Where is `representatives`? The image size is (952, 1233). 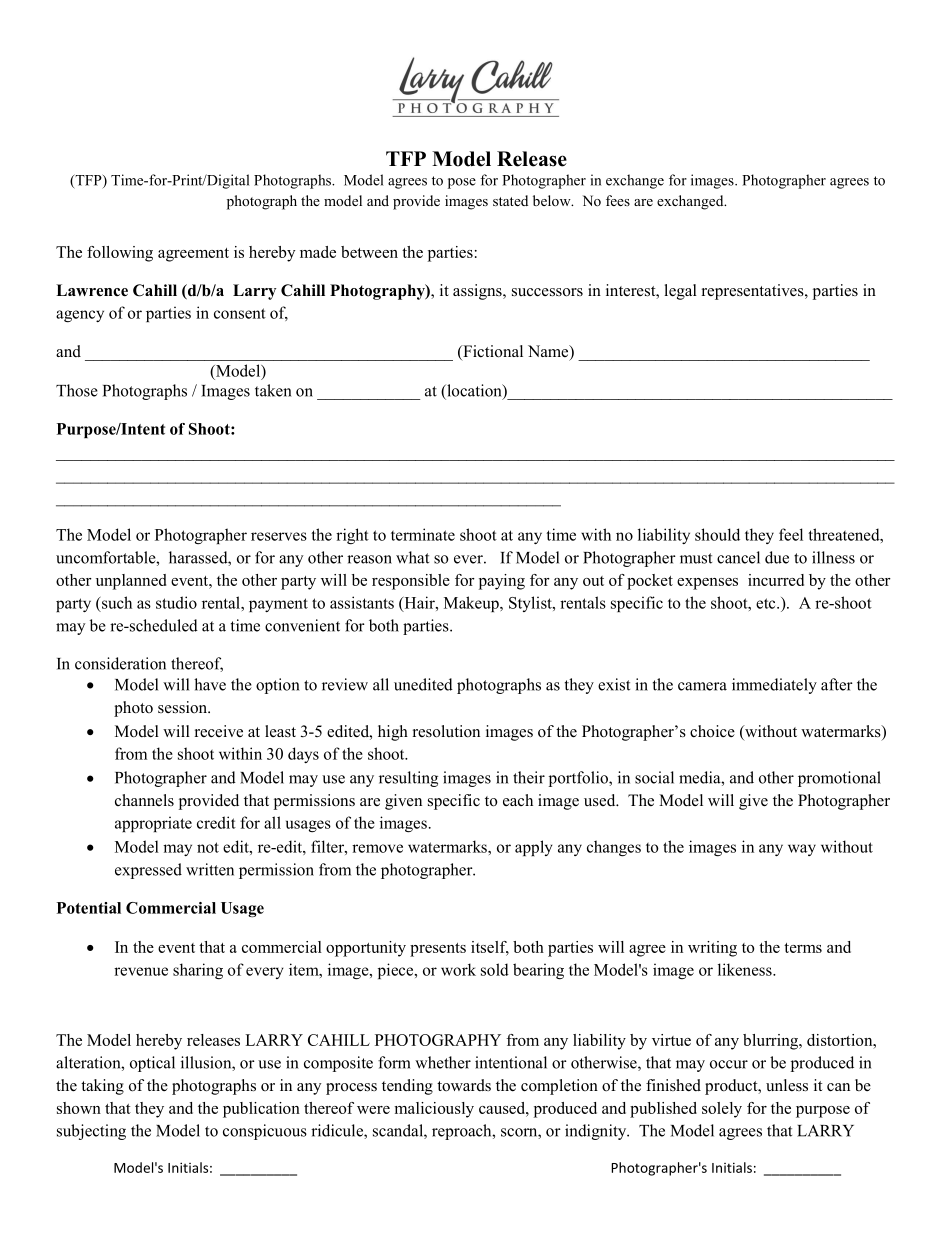 representatives is located at coordinates (754, 292).
